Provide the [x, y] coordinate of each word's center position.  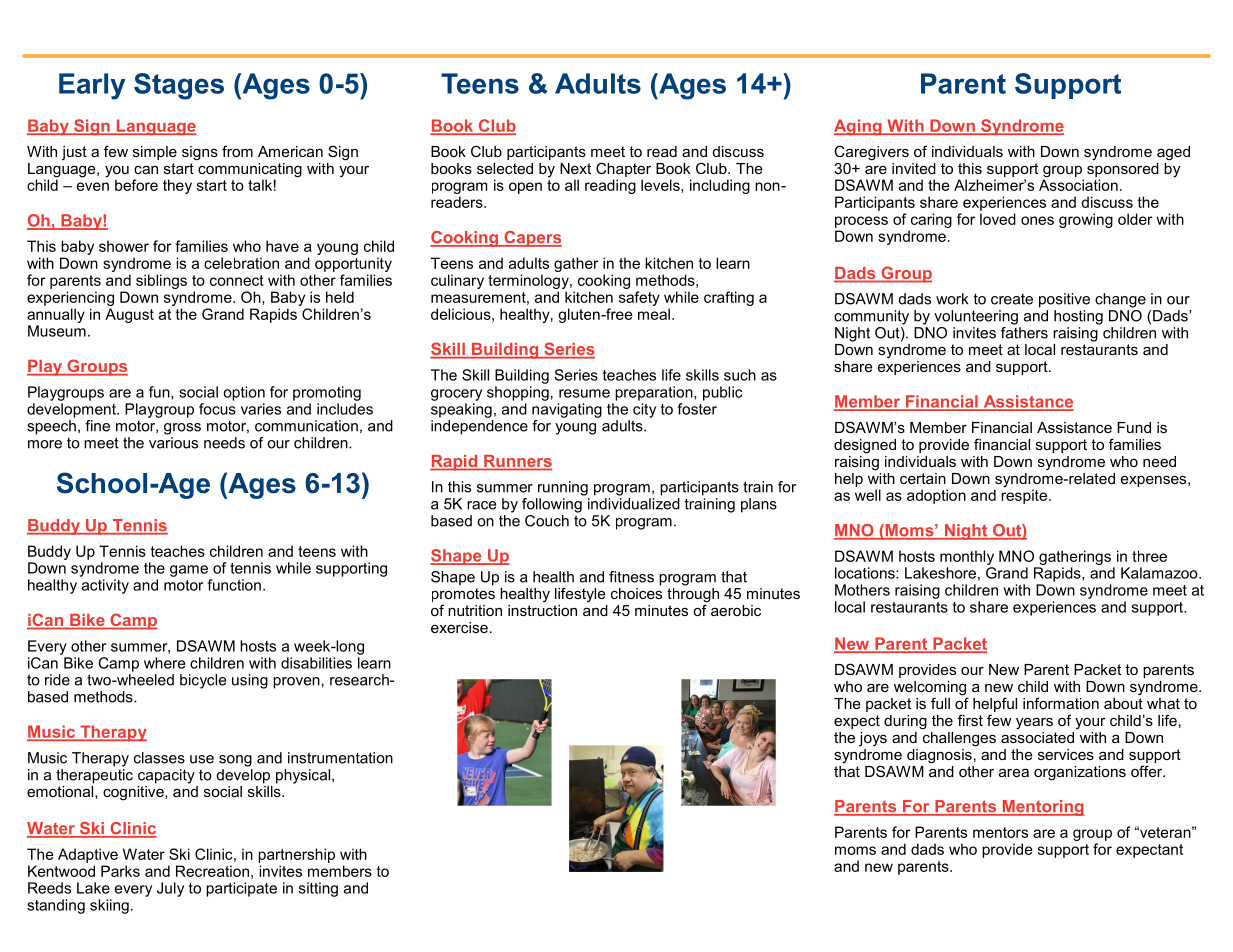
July [170, 889]
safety [639, 298]
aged [1173, 153]
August [129, 315]
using [250, 681]
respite [1024, 495]
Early [92, 86]
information [1061, 703]
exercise [459, 627]
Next [575, 168]
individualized [634, 504]
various [173, 443]
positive [1064, 300]
